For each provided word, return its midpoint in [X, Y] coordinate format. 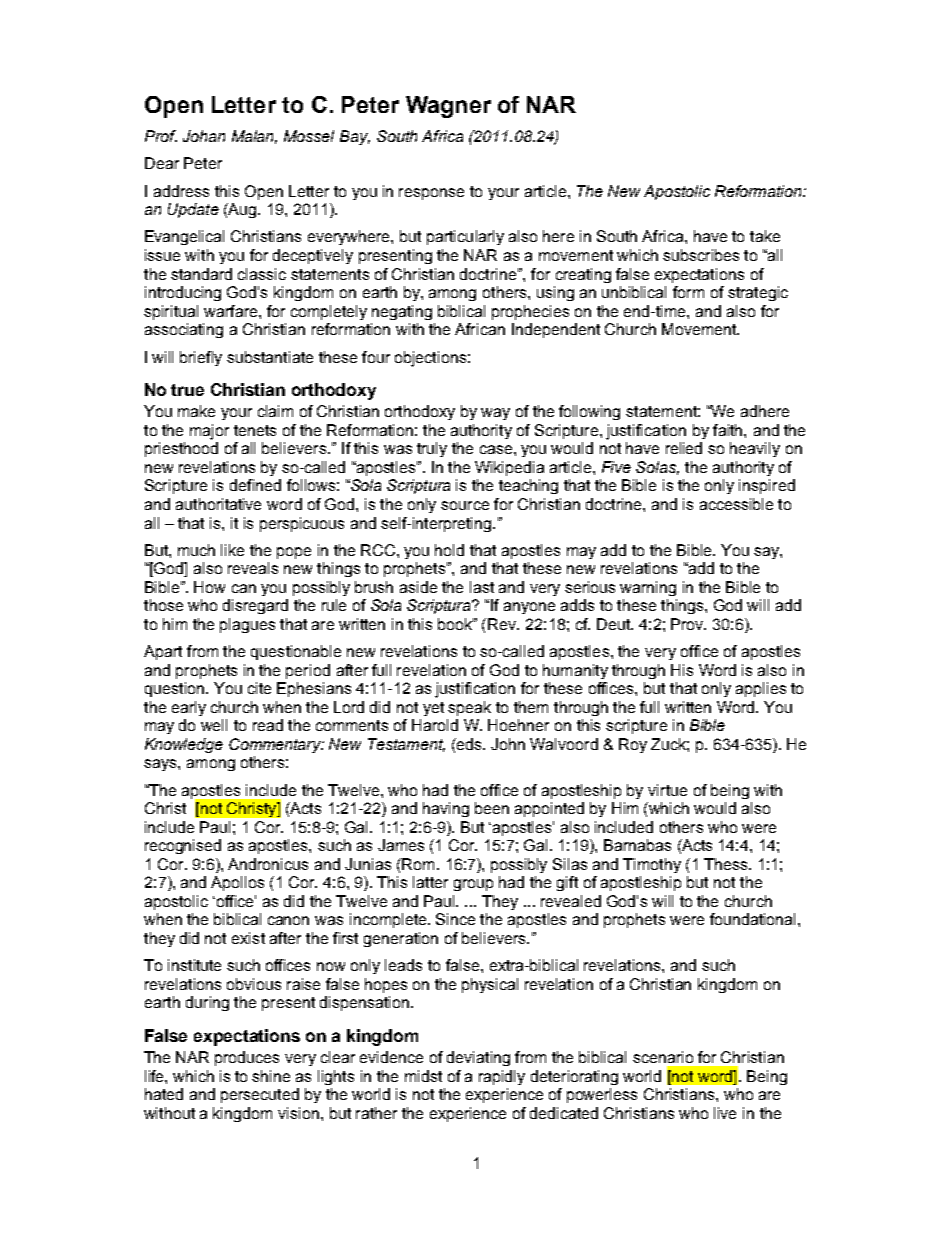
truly [432, 449]
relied [684, 448]
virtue [667, 790]
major [209, 432]
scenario [663, 1057]
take [765, 236]
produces [247, 1058]
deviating [478, 1058]
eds [469, 744]
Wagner [448, 107]
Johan [204, 136]
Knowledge [184, 745]
